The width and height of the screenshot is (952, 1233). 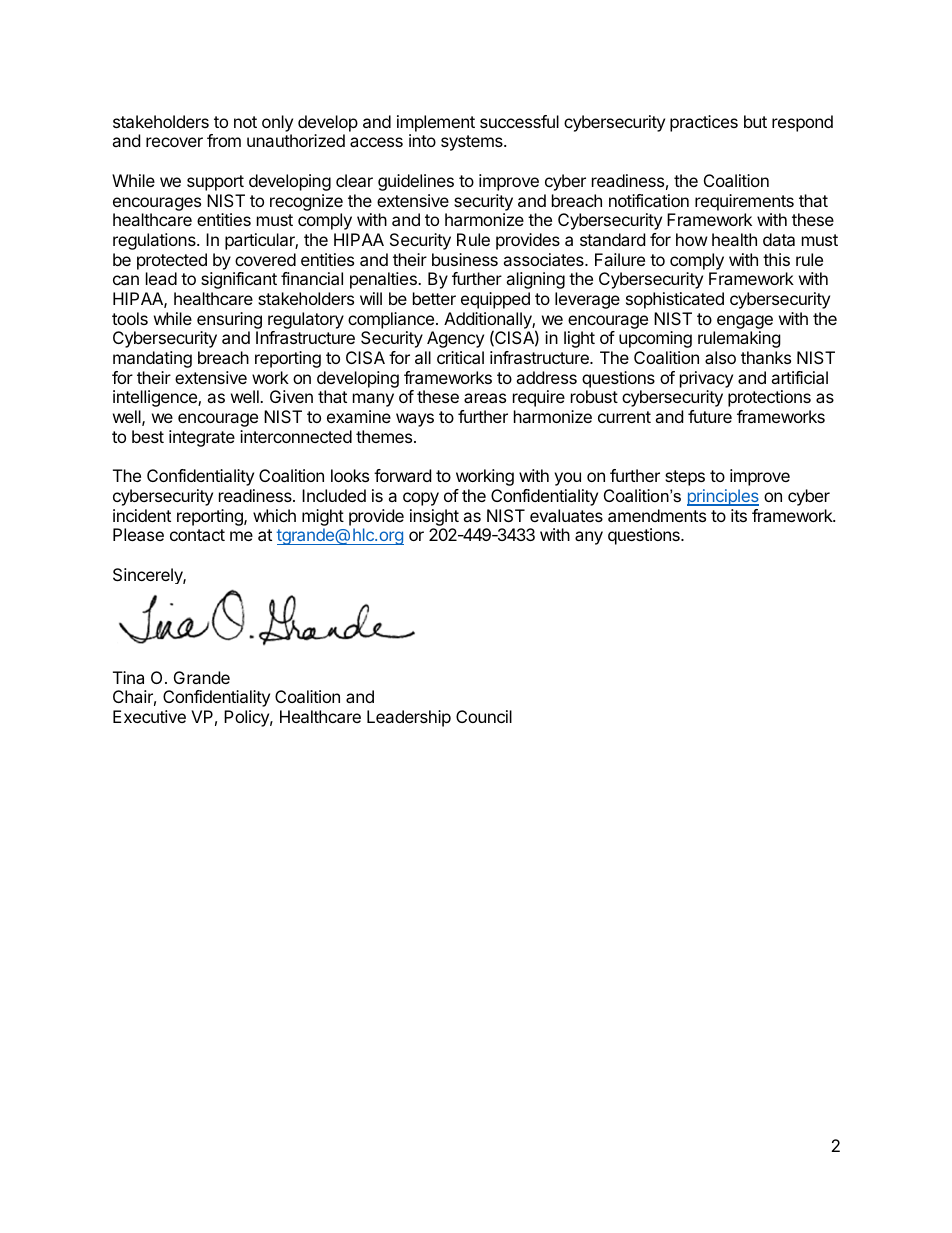 I want to click on Council, so click(x=484, y=716).
